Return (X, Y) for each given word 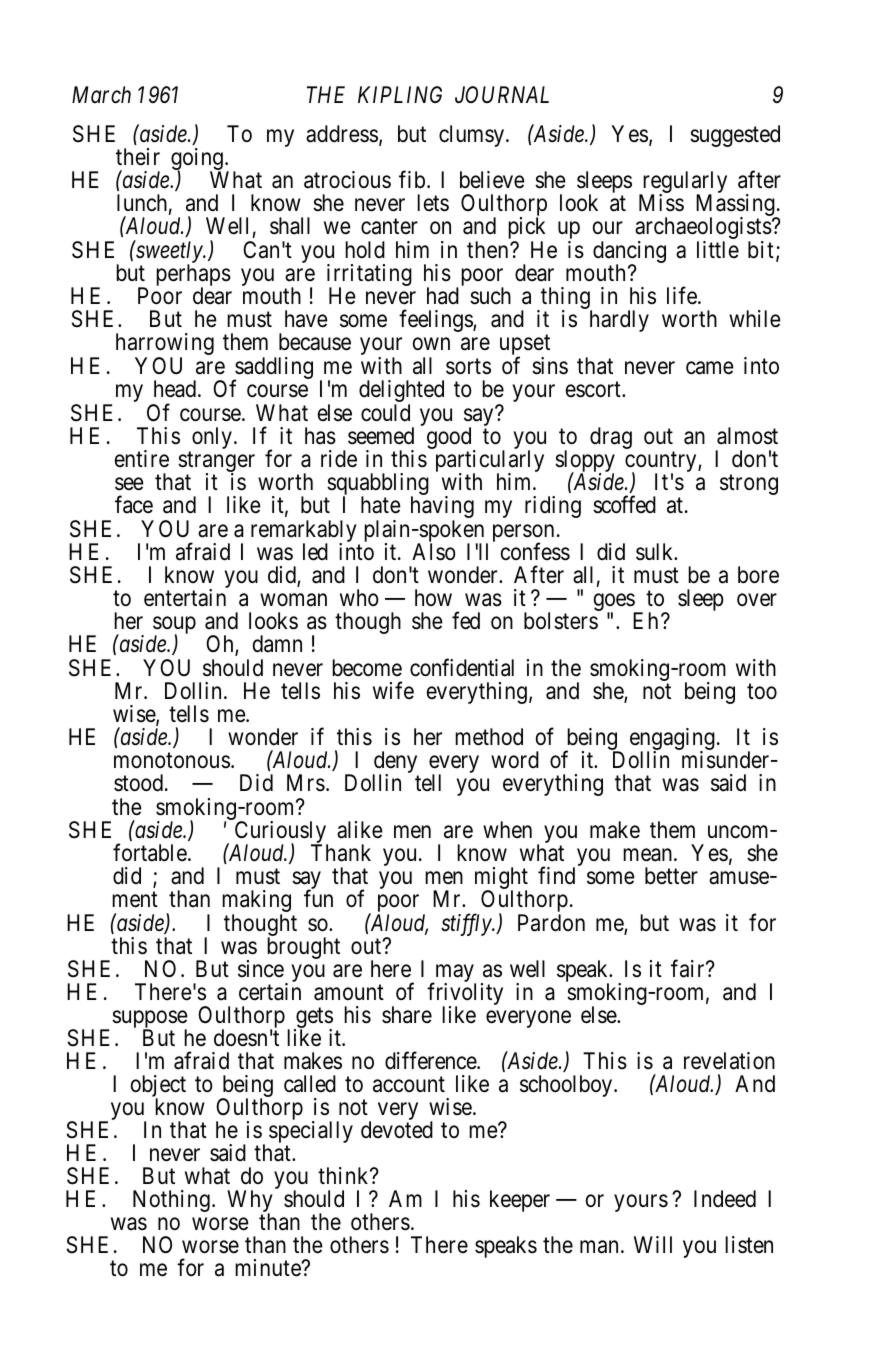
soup (174, 627)
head (176, 389)
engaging (672, 740)
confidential (462, 667)
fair (689, 968)
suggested (735, 136)
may (454, 975)
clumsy (471, 136)
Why (250, 1202)
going (197, 160)
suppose (150, 1021)
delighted (401, 392)
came (710, 368)
